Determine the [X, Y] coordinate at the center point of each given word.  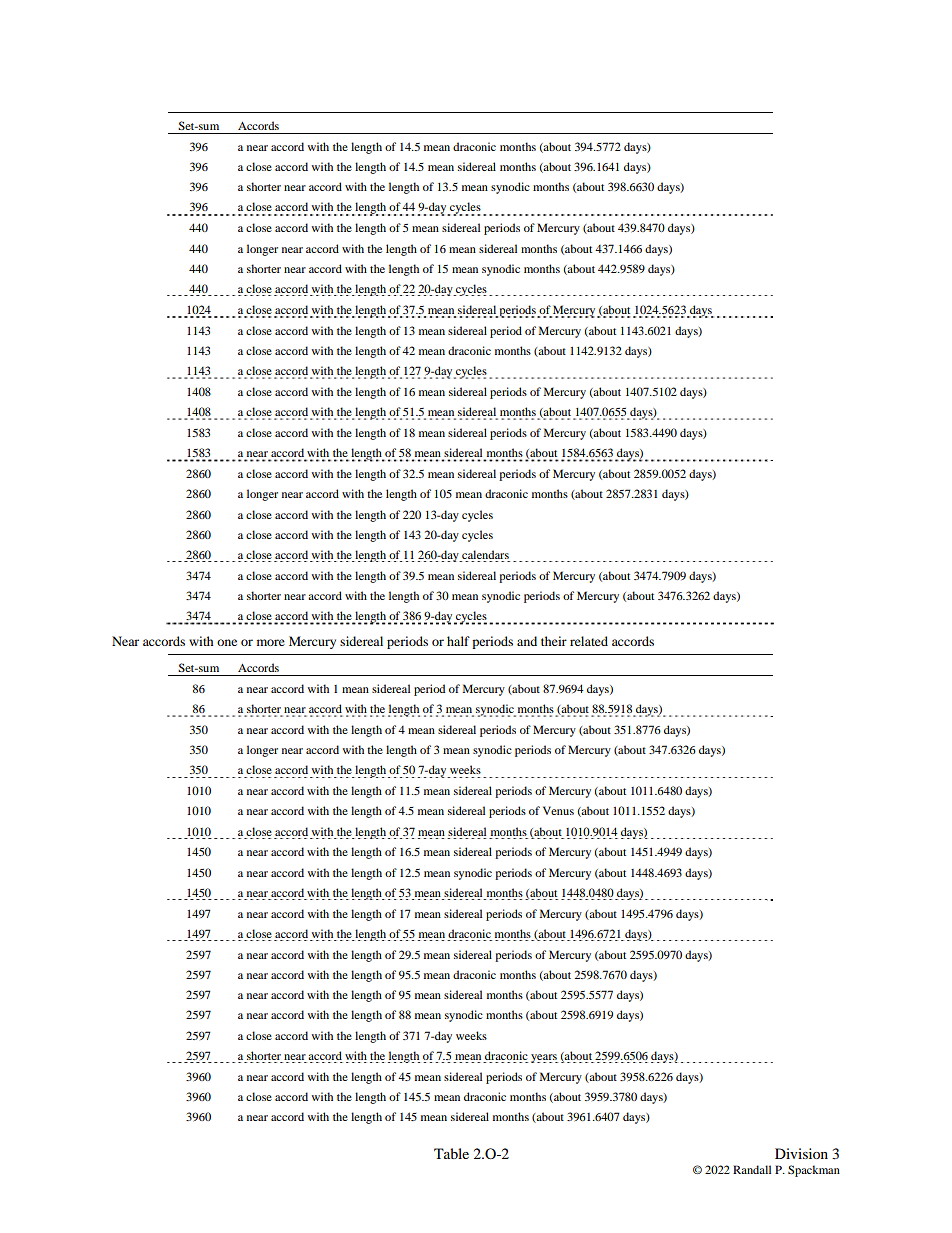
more [271, 642]
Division [801, 1153]
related [589, 641]
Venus [558, 810]
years [544, 1058]
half [458, 641]
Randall [752, 1169]
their [554, 641]
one [227, 642]
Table [451, 1153]
